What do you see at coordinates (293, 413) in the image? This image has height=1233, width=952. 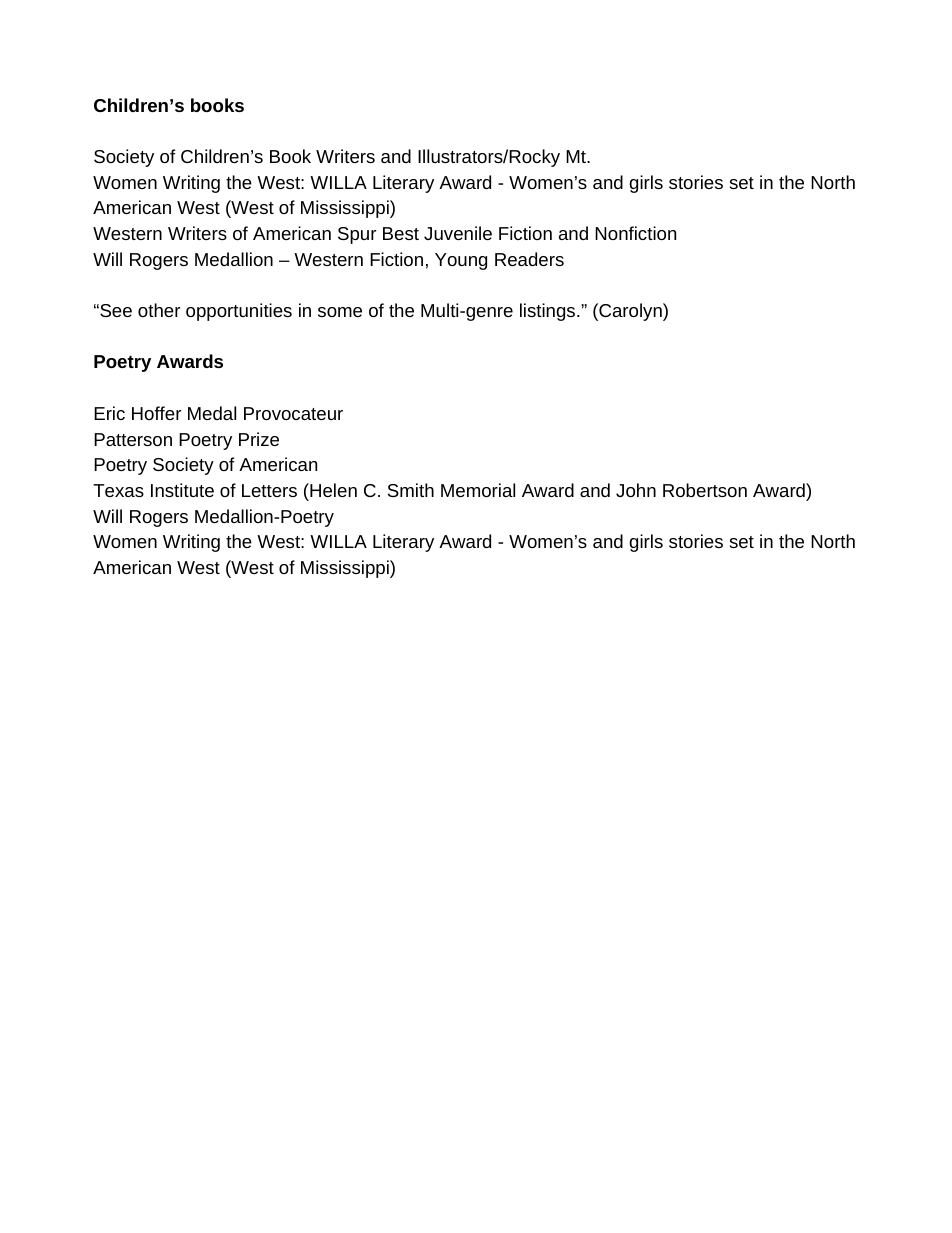 I see `Provocateur` at bounding box center [293, 413].
